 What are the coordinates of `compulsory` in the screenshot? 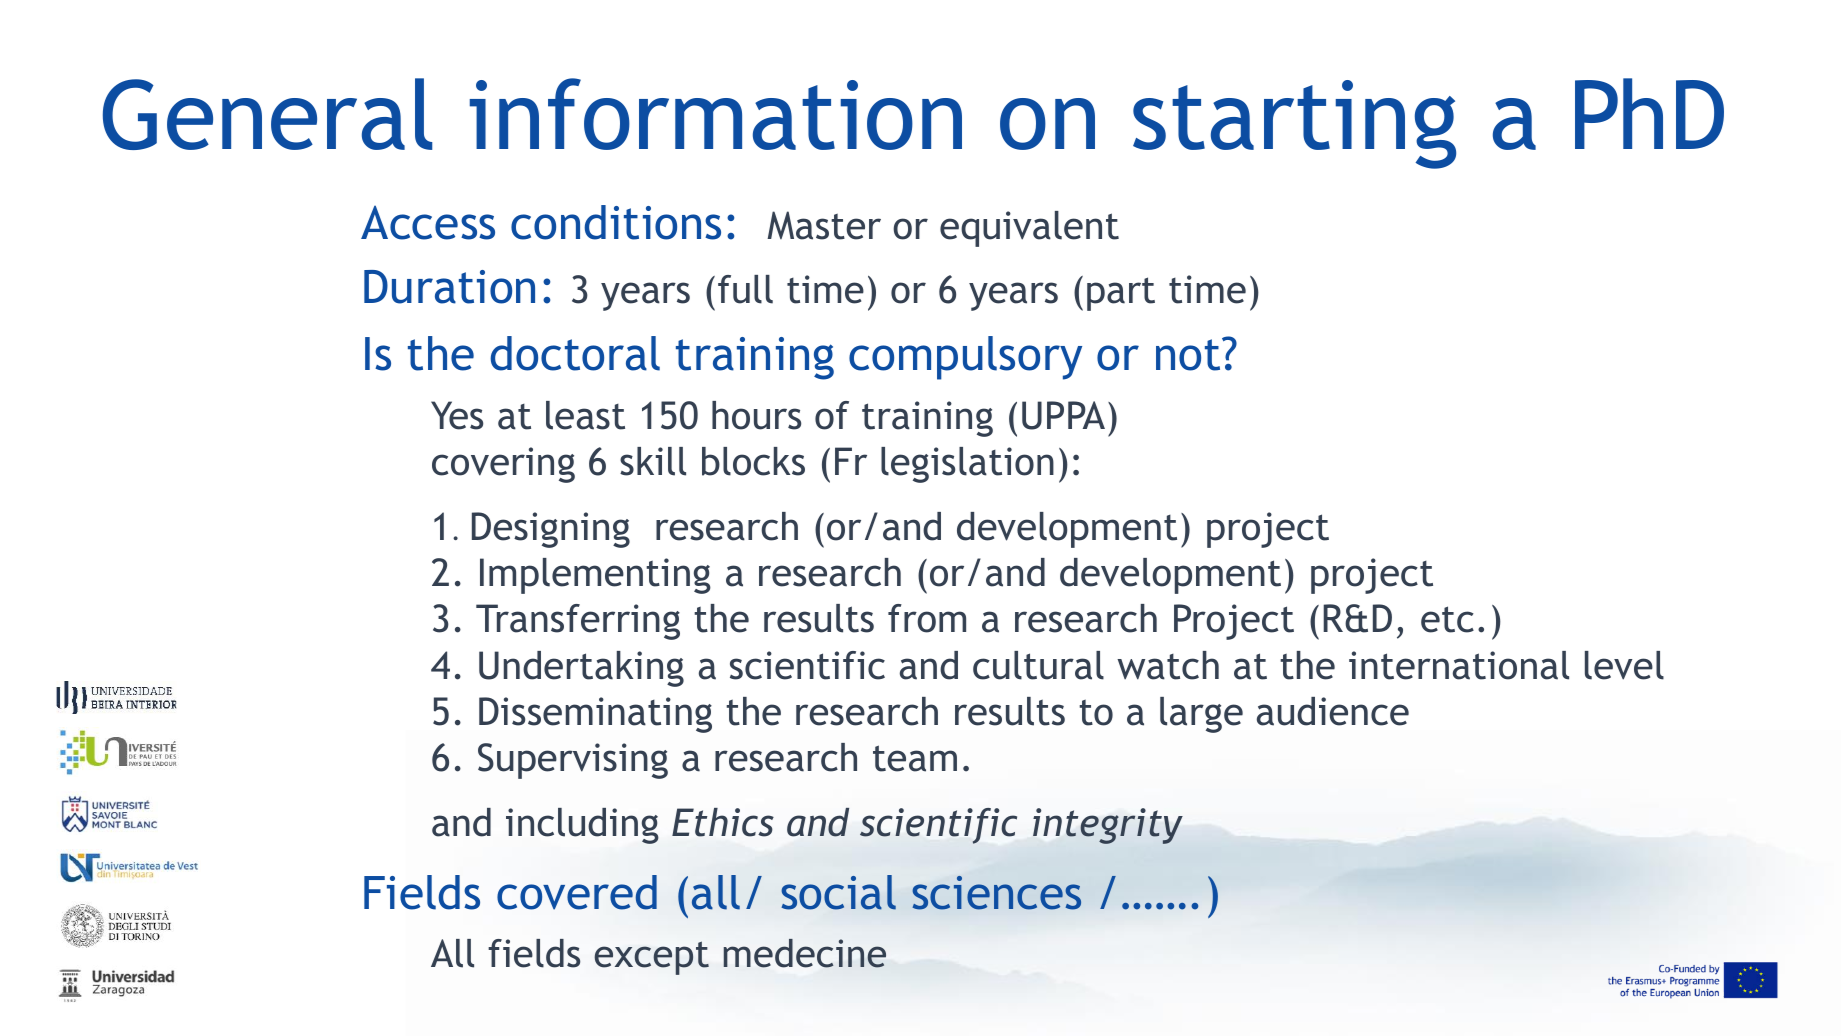 It's located at (965, 358).
